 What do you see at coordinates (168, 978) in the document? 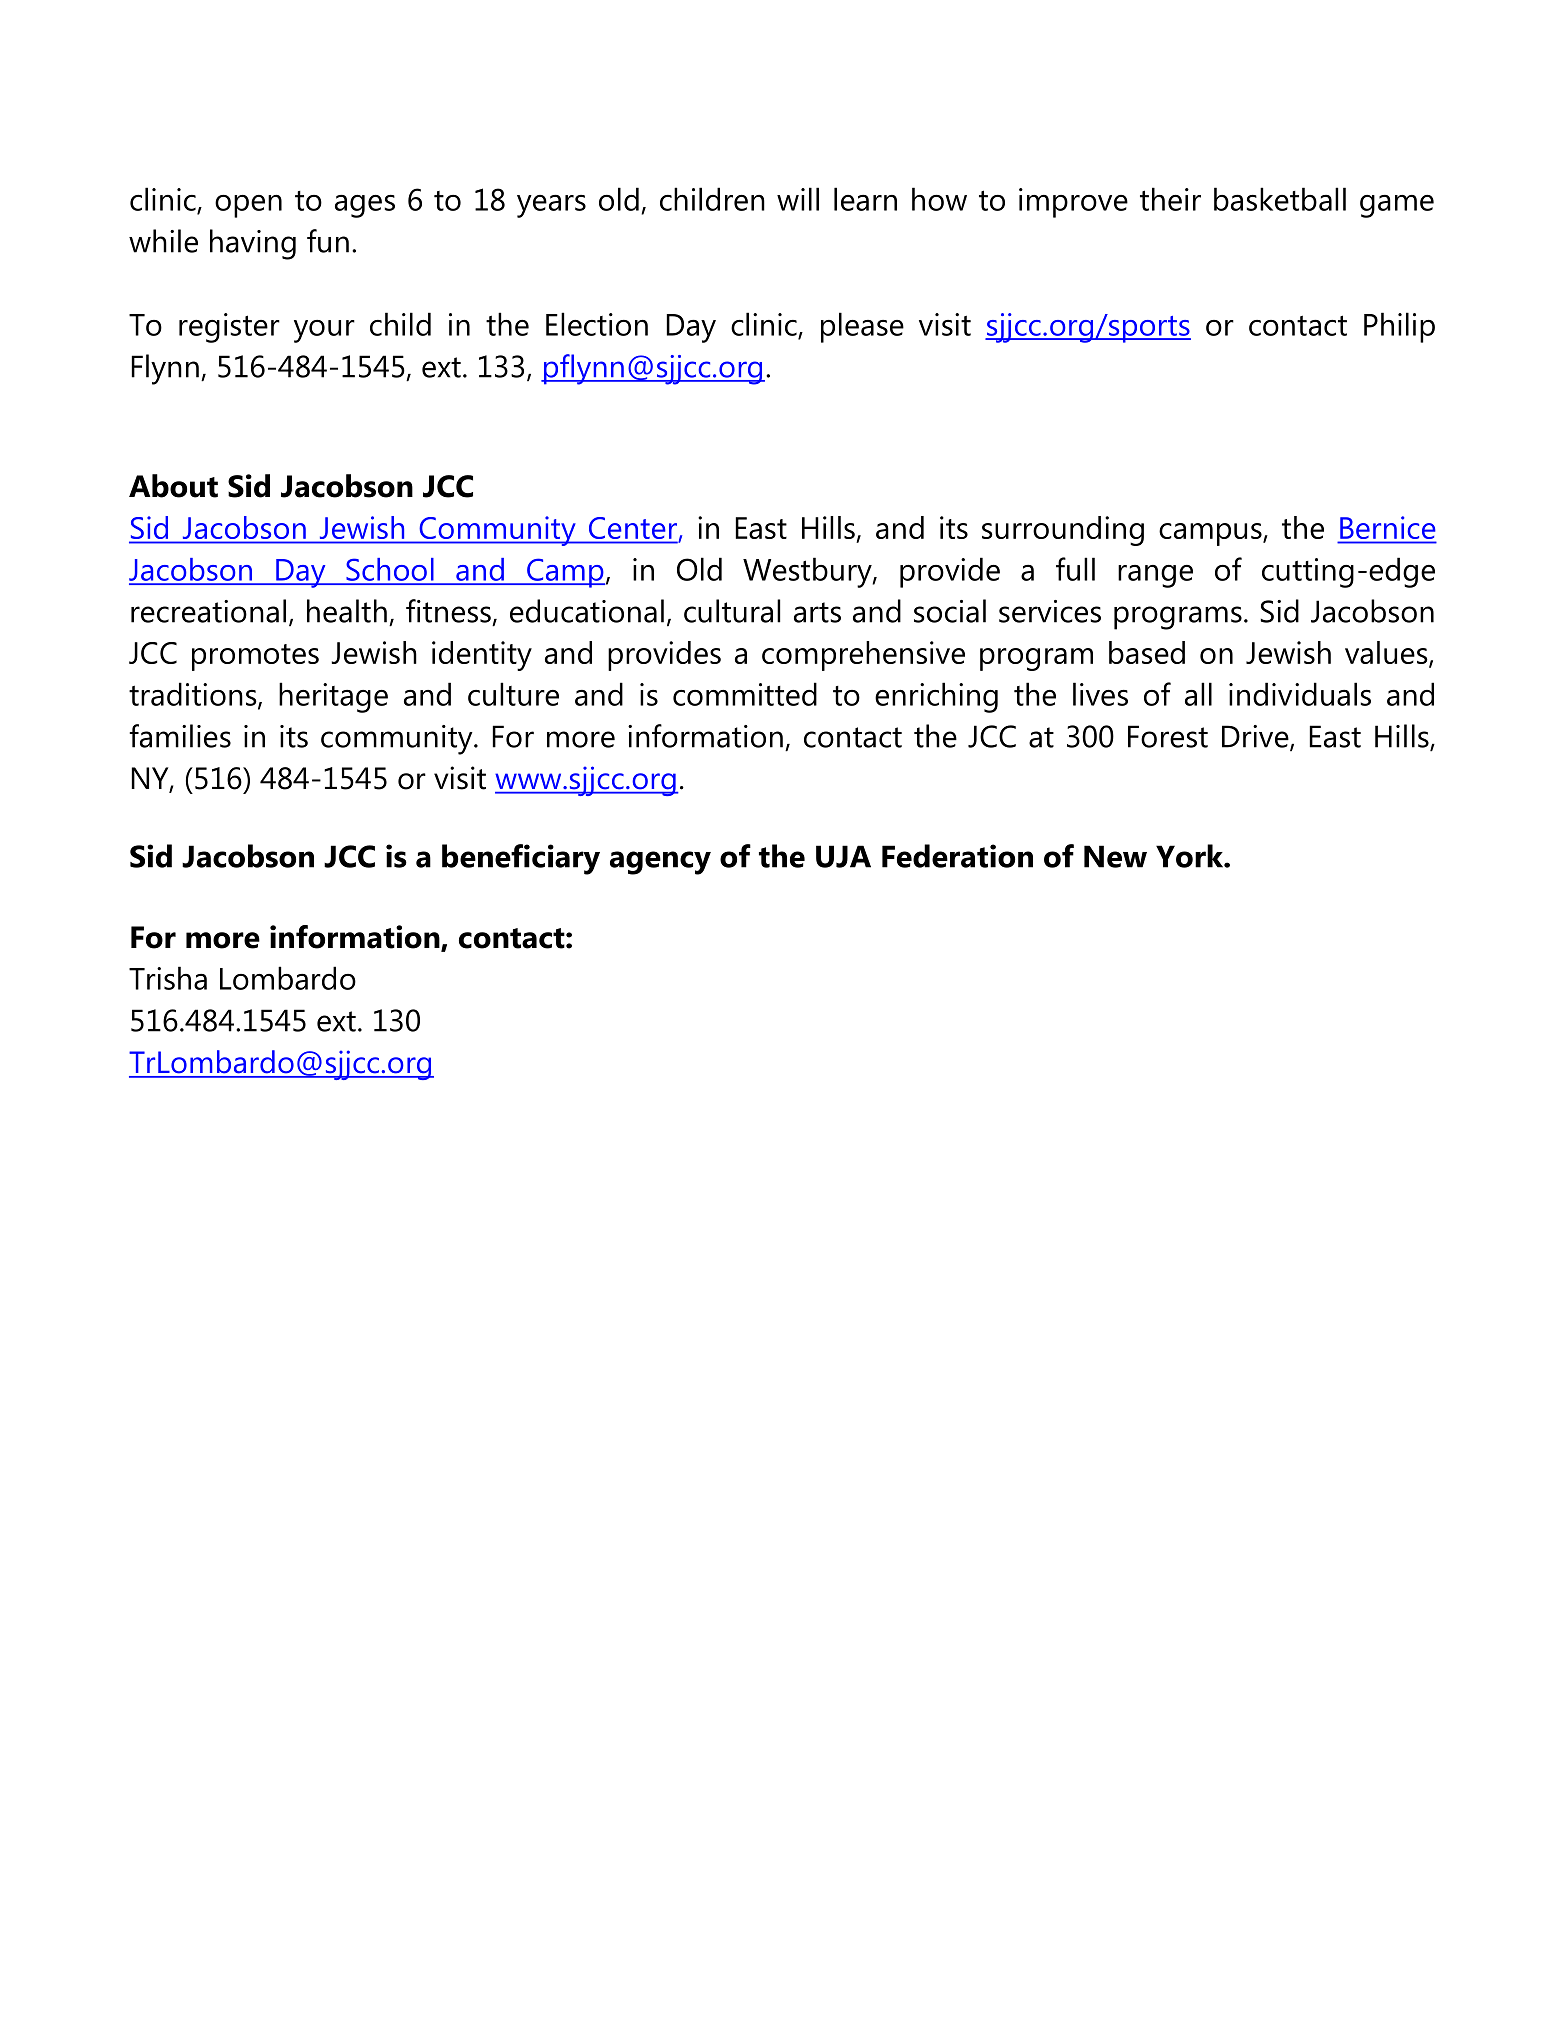
I see `Trisha` at bounding box center [168, 978].
